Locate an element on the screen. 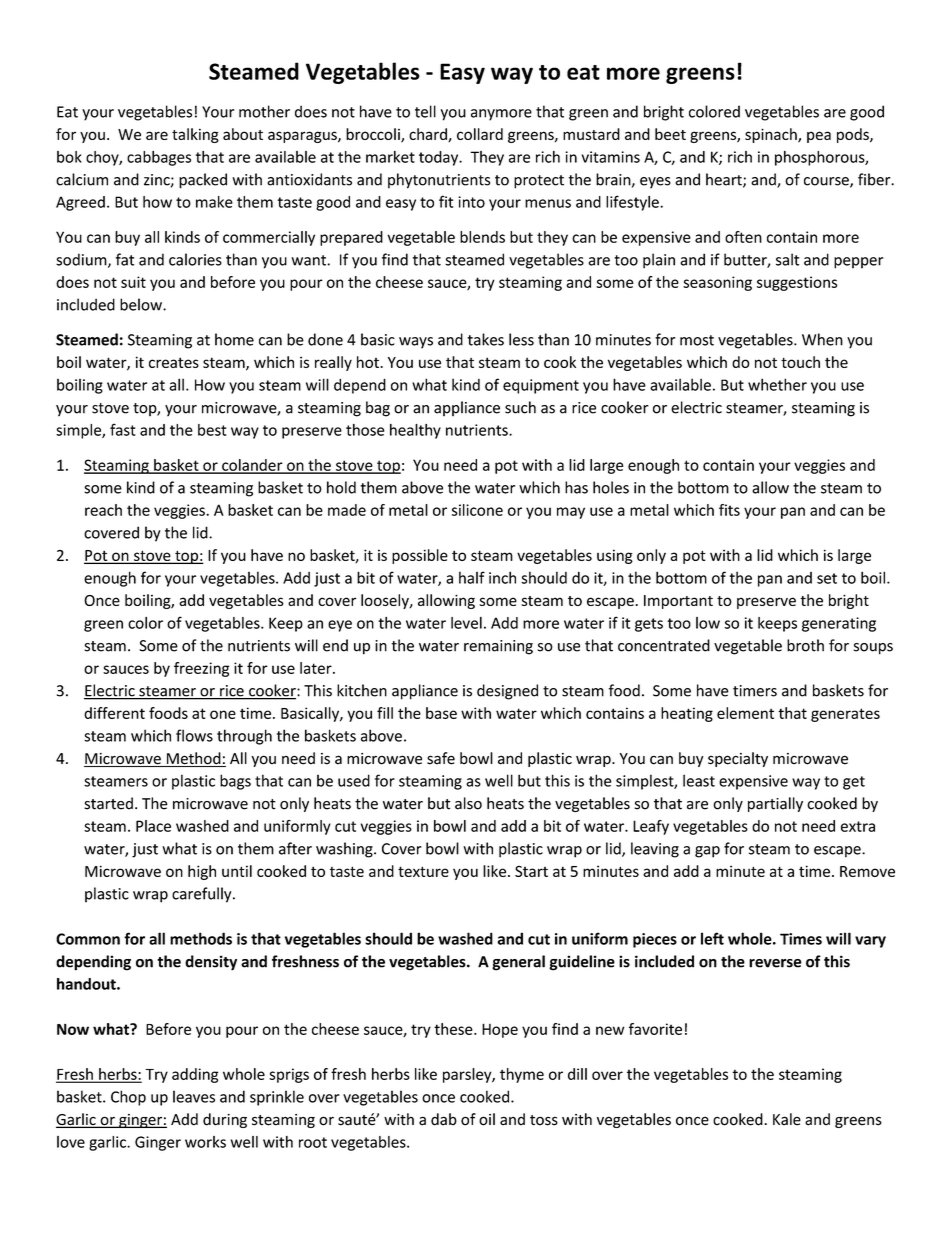  dab is located at coordinates (444, 1119).
